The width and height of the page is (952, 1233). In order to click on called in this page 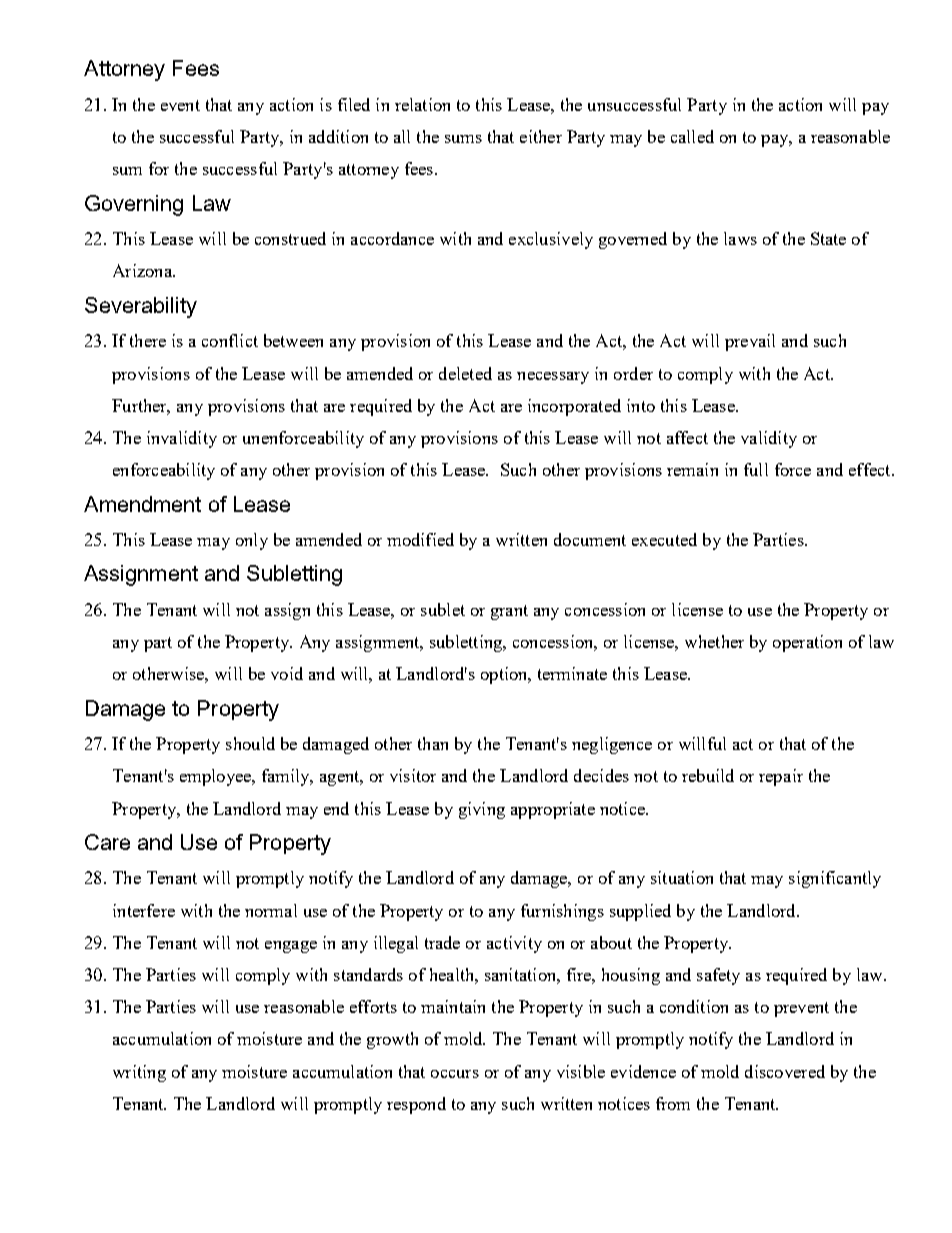, I will do `click(692, 136)`.
